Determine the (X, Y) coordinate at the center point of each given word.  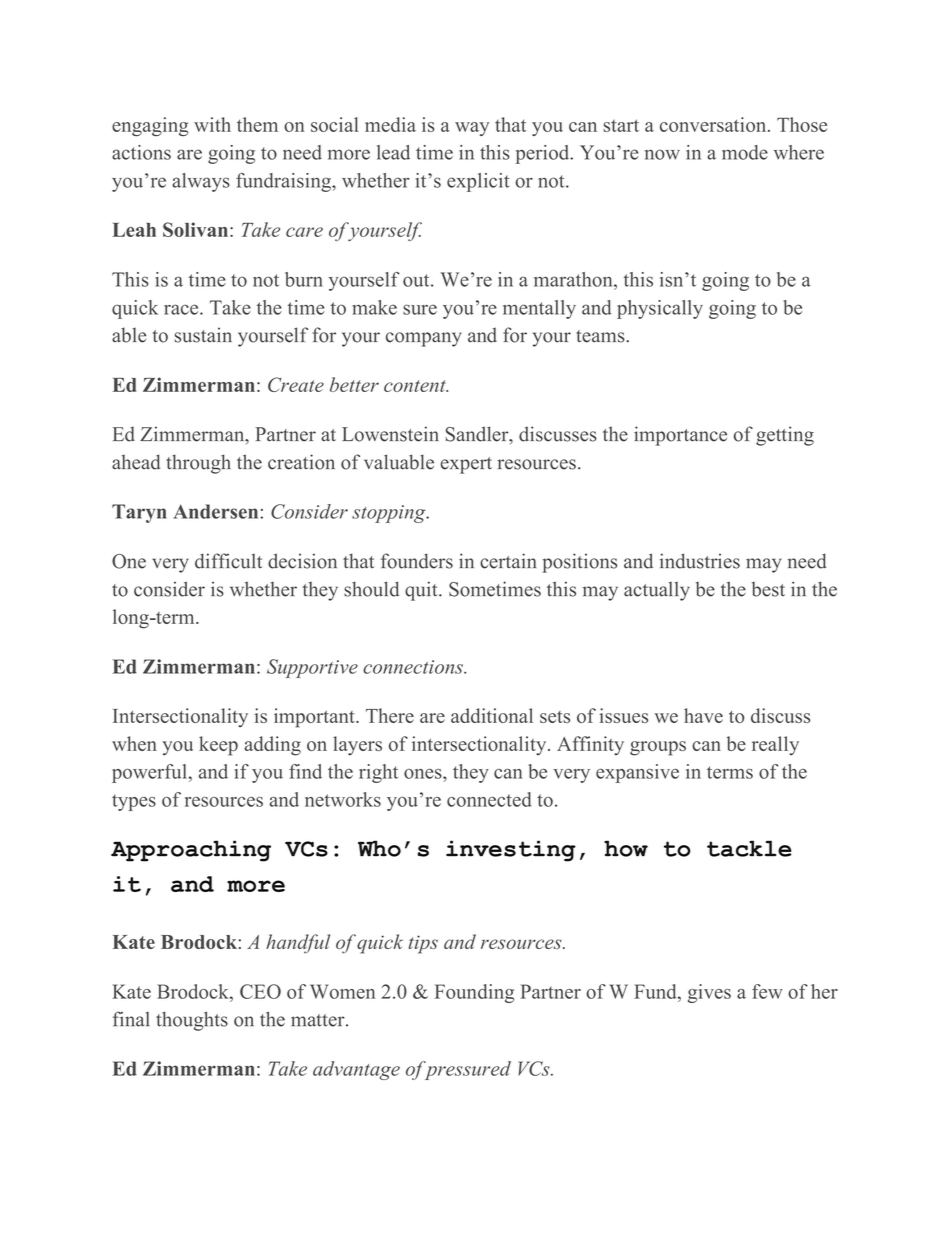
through (198, 464)
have (703, 715)
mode (745, 152)
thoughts (192, 1021)
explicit (478, 182)
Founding (474, 993)
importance (680, 436)
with (212, 124)
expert (466, 465)
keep (218, 746)
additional (492, 715)
